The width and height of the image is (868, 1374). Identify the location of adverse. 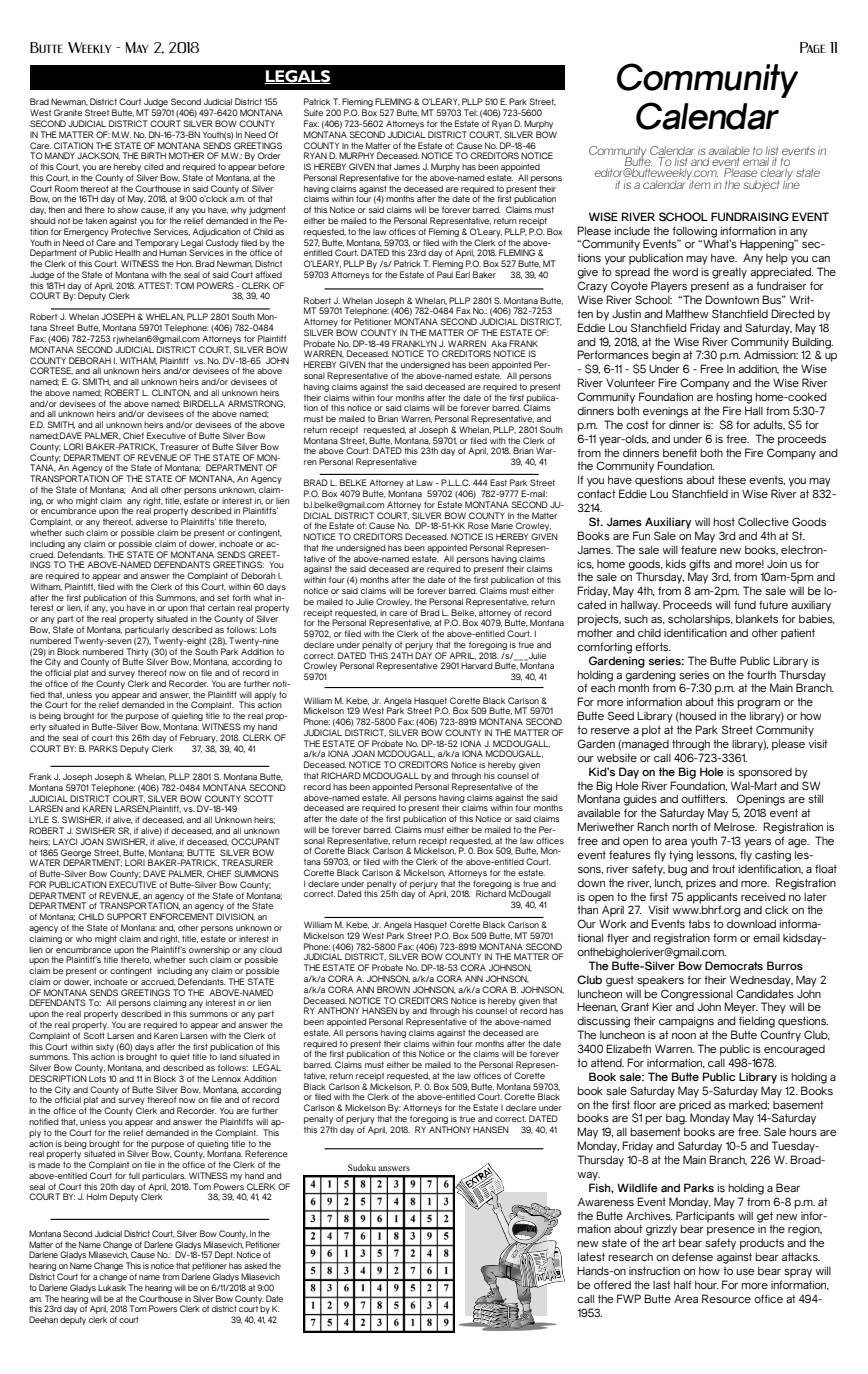
(152, 521).
